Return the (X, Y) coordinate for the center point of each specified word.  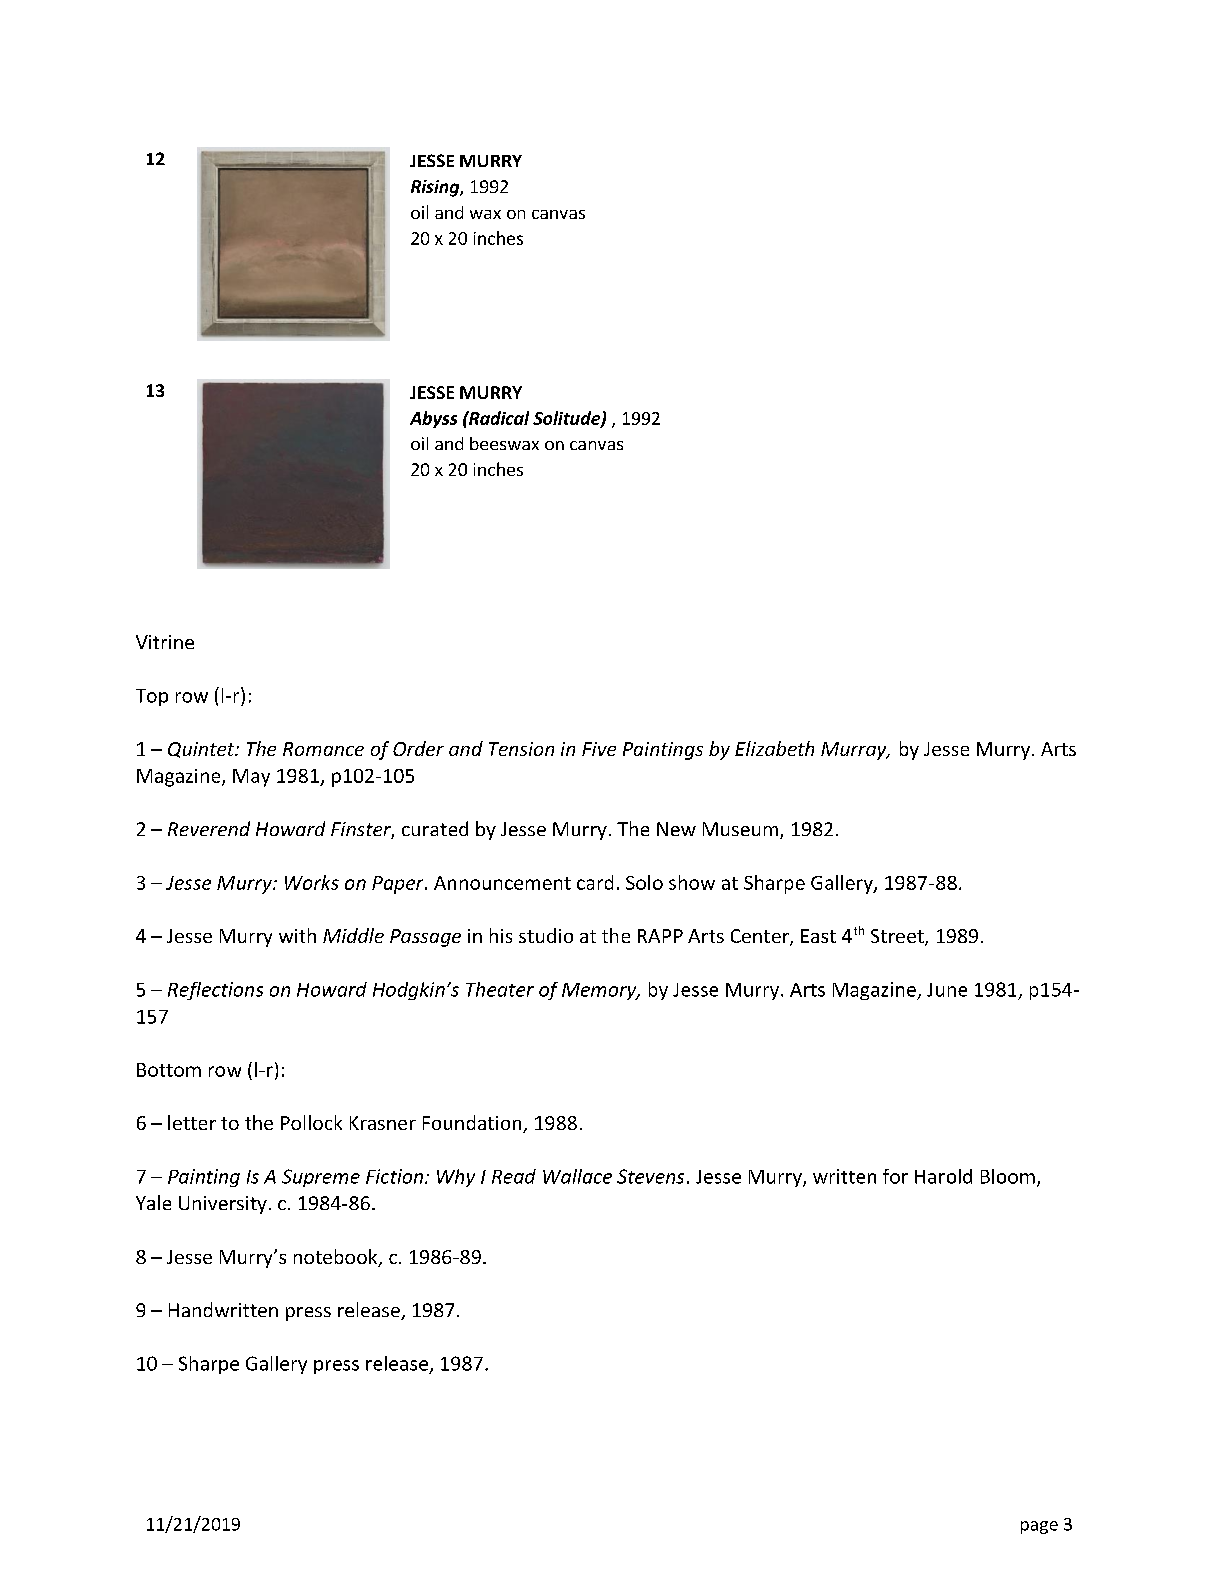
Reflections (215, 991)
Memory (600, 991)
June (947, 990)
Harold (943, 1176)
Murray (855, 751)
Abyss (433, 419)
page (1039, 1527)
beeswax (504, 443)
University (223, 1205)
